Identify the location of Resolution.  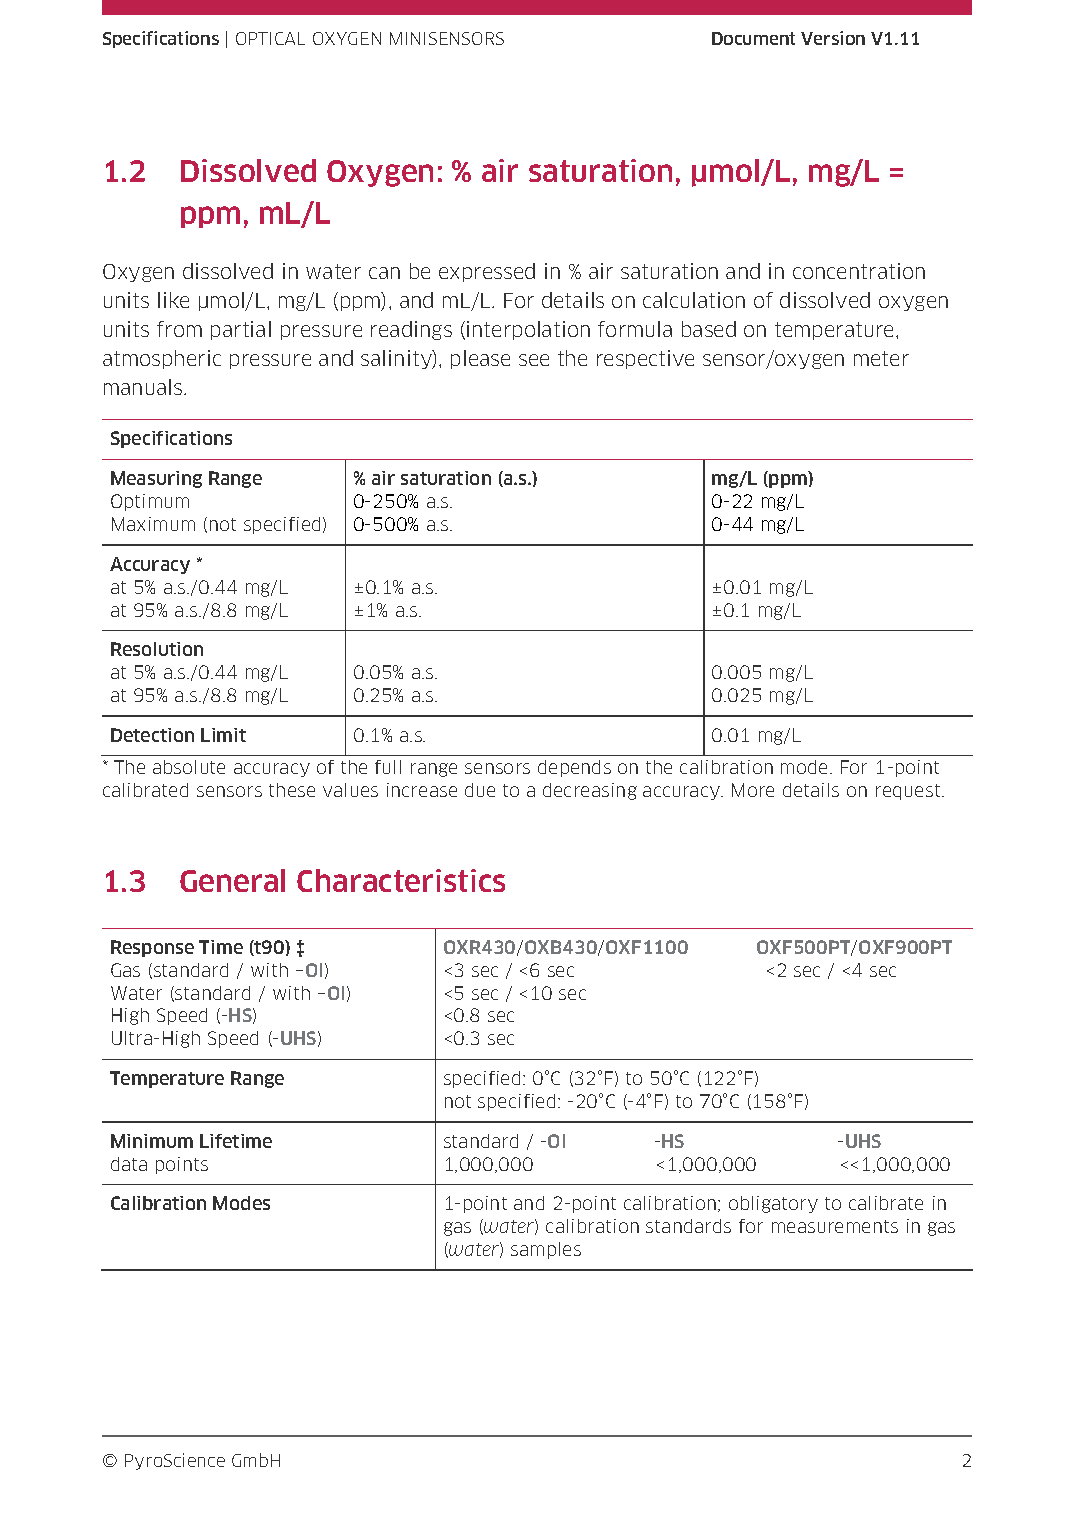
(157, 649).
